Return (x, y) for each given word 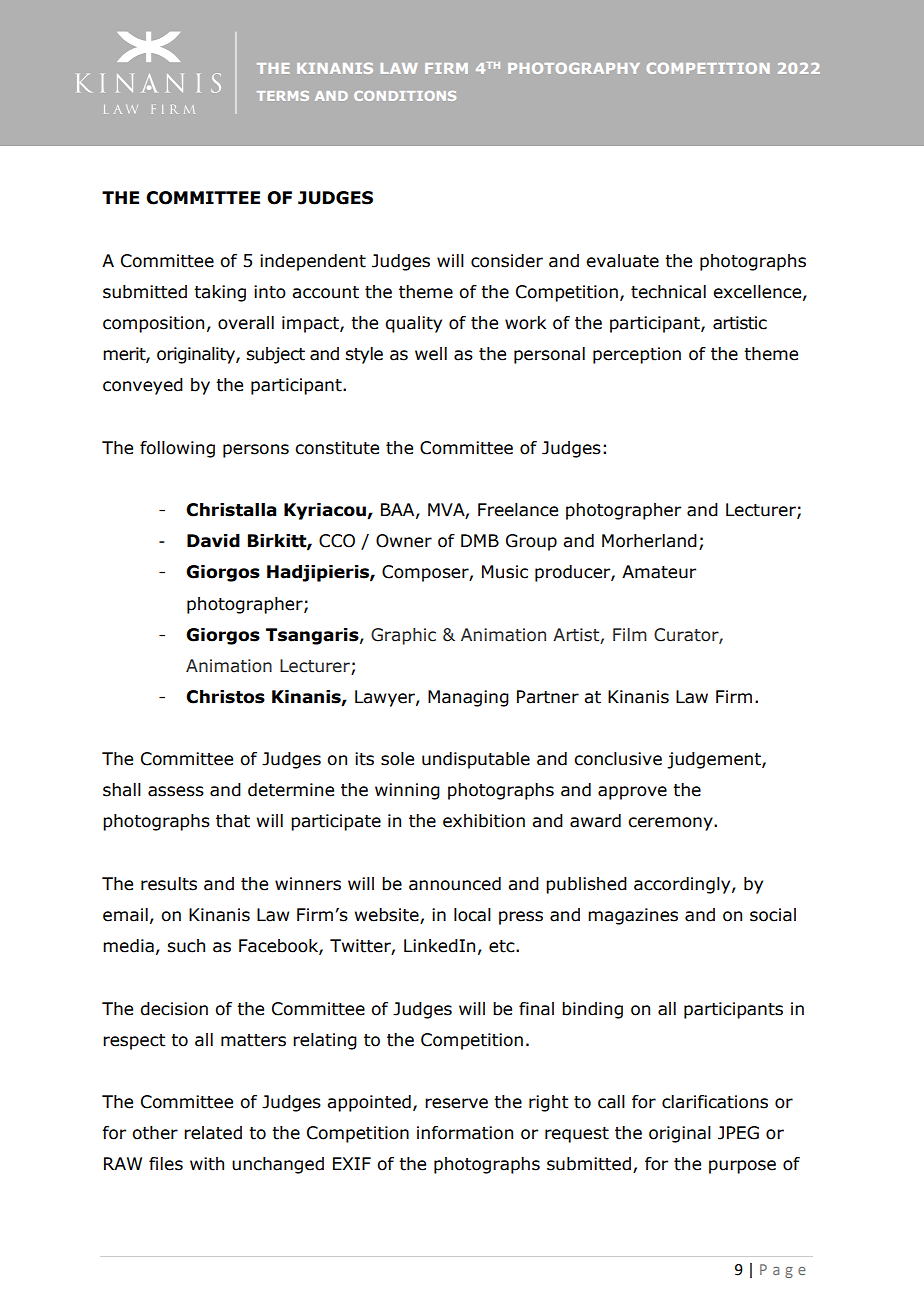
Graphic (403, 636)
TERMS (283, 96)
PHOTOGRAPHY (574, 68)
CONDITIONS (405, 96)
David (213, 541)
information (465, 1133)
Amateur (659, 572)
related (213, 1133)
